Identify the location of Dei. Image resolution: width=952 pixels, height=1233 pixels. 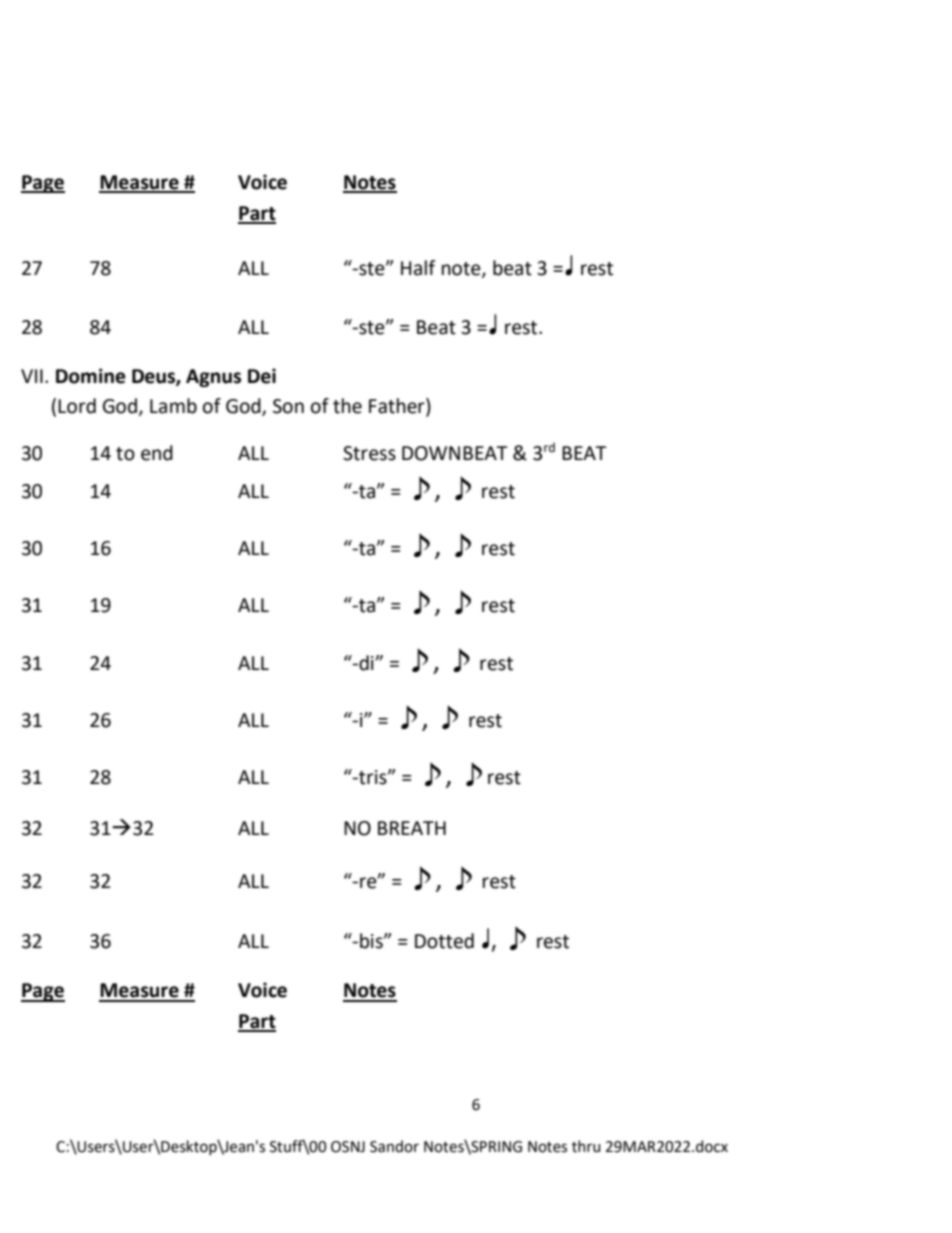
(262, 376).
